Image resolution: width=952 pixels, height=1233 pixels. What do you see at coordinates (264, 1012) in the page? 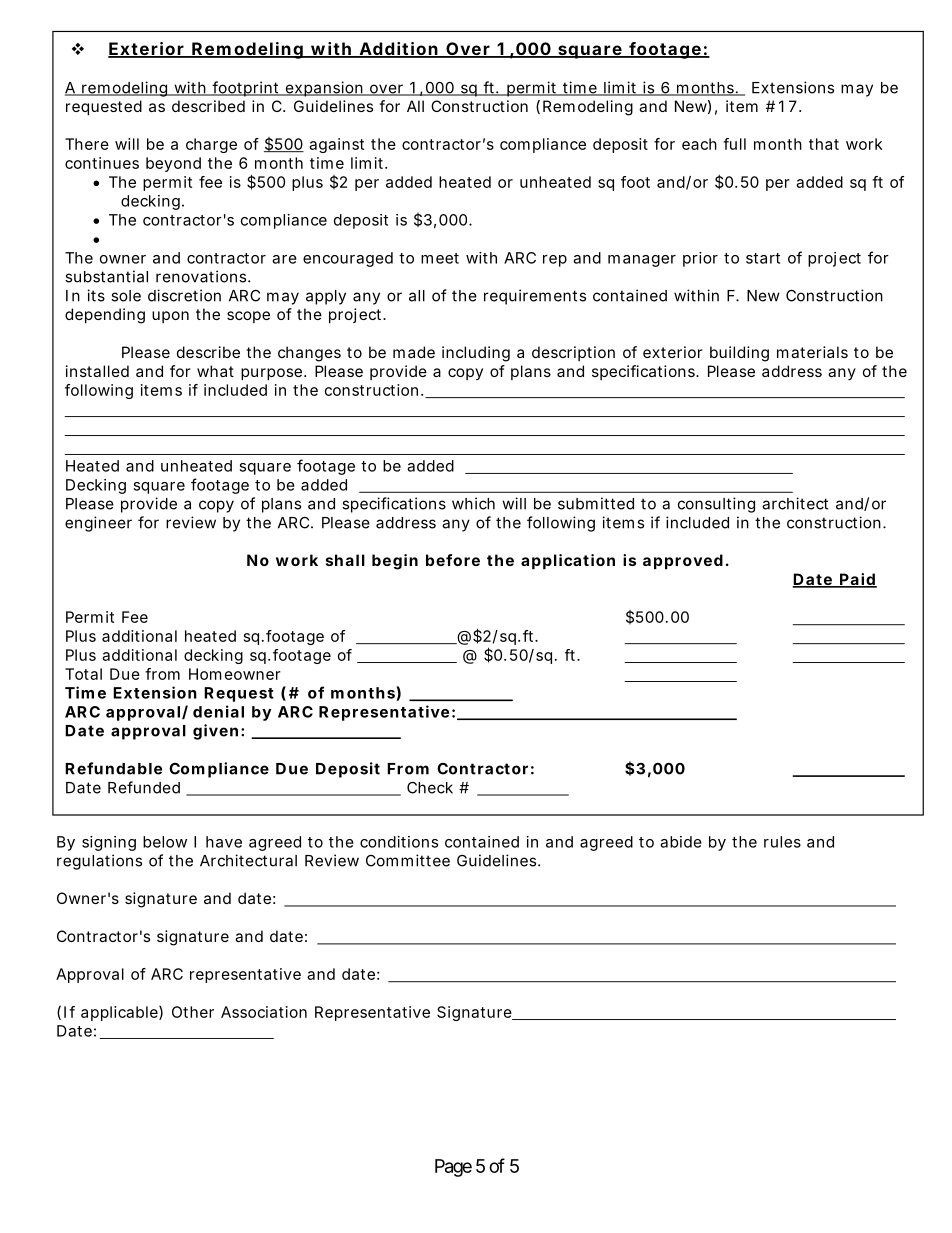
I see `Association` at bounding box center [264, 1012].
